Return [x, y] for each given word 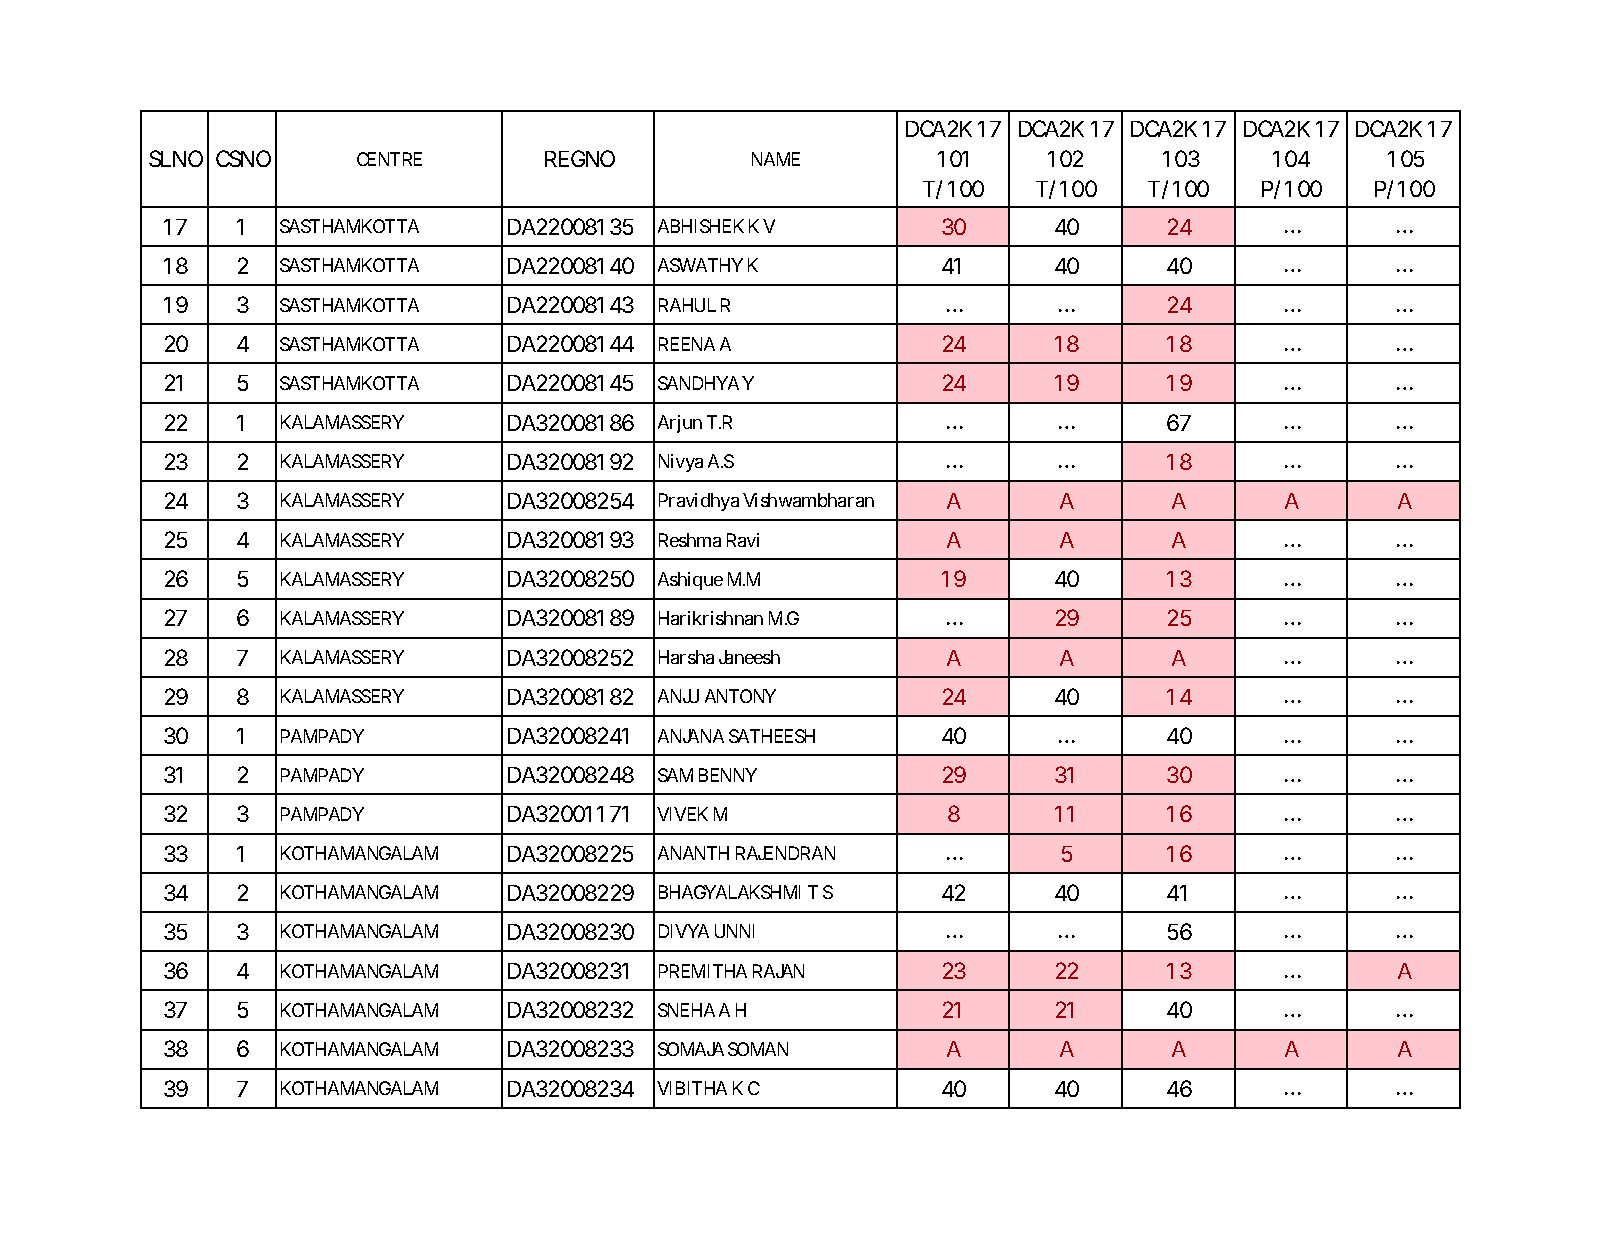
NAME [776, 159]
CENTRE [389, 159]
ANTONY [740, 696]
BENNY [728, 775]
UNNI [734, 931]
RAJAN [778, 971]
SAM [675, 775]
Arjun [680, 424]
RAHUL [687, 305]
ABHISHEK [701, 226]
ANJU [678, 696]
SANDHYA [698, 383]
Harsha [686, 657]
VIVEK [682, 814]
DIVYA [684, 931]
